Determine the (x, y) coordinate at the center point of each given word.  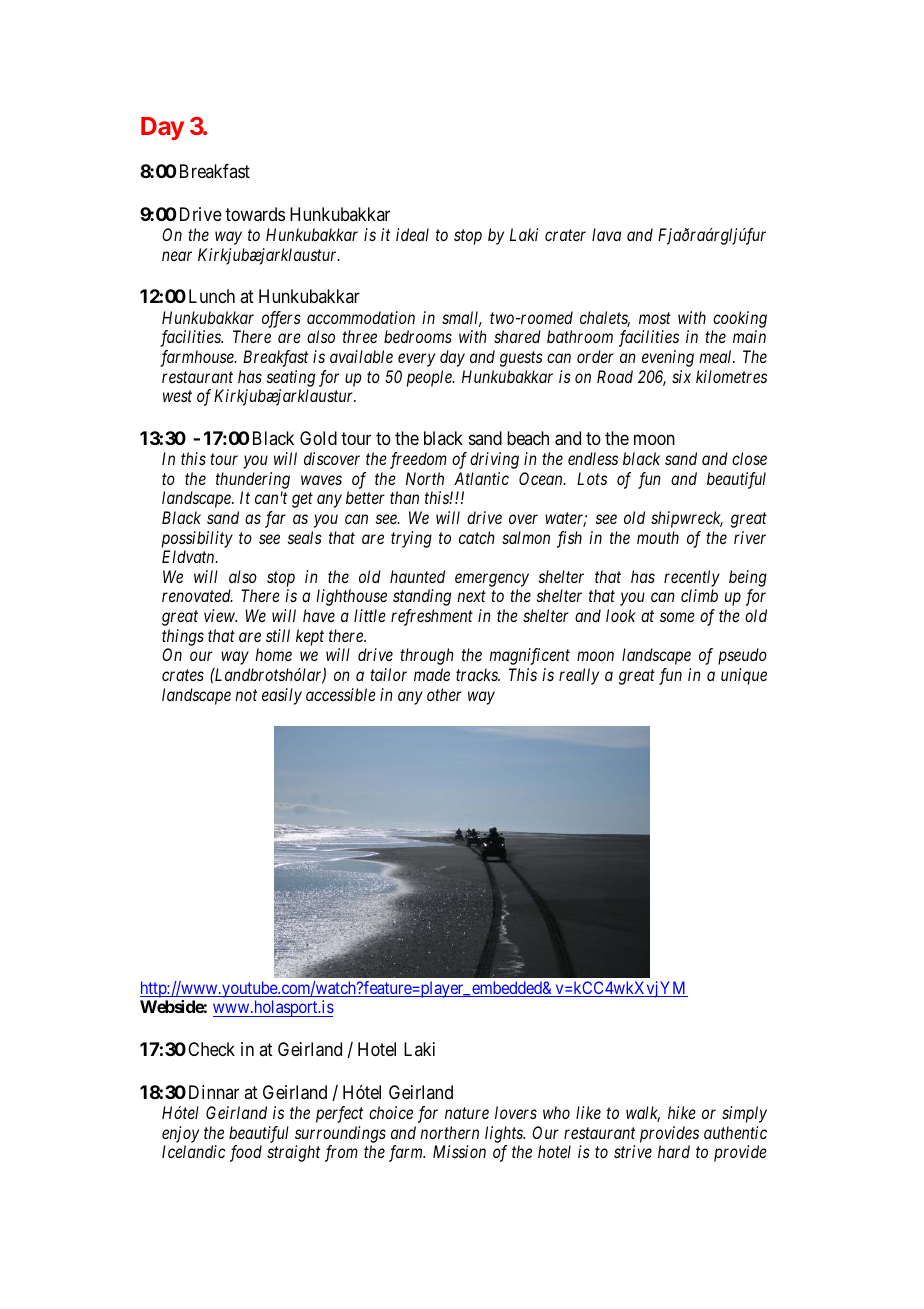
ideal (412, 234)
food (246, 1153)
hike (682, 1112)
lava (606, 234)
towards (255, 214)
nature (467, 1113)
